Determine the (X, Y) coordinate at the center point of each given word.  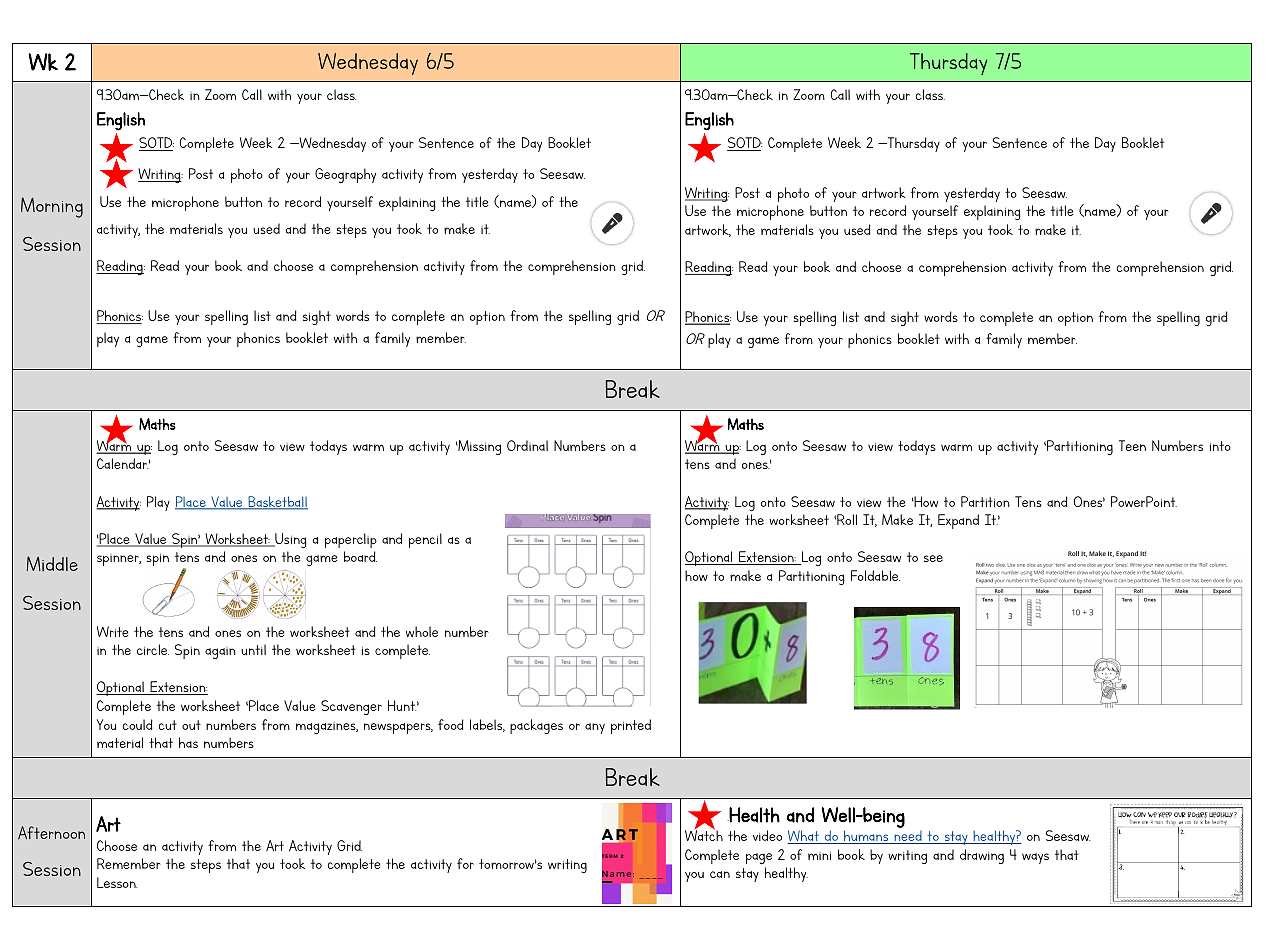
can (720, 874)
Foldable (875, 575)
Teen (1132, 445)
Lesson (117, 882)
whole (422, 631)
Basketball (277, 503)
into (1220, 446)
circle (153, 649)
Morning (52, 207)
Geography (345, 175)
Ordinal (527, 445)
